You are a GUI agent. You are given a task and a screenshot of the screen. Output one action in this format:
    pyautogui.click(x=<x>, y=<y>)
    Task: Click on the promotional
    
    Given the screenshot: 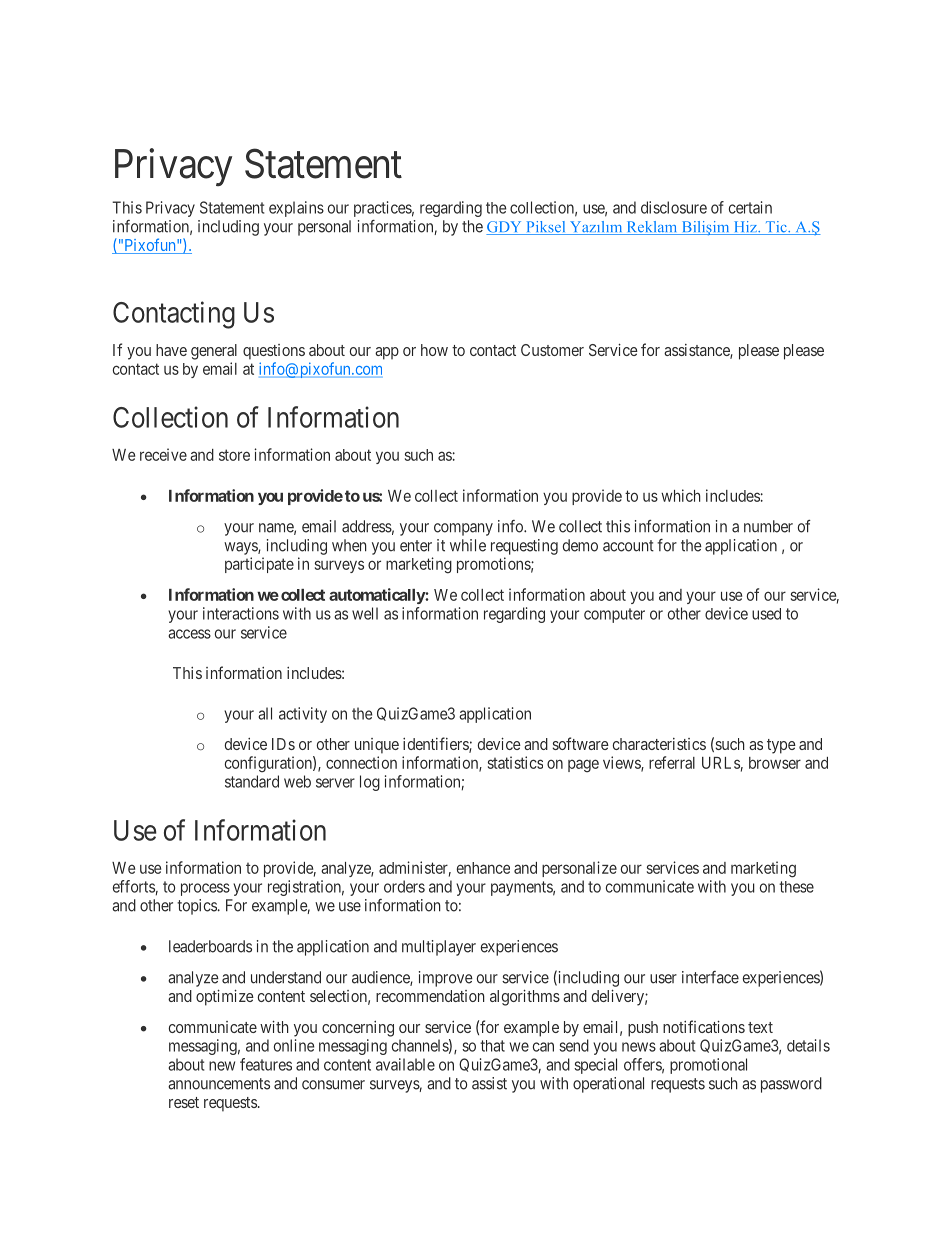 What is the action you would take?
    pyautogui.click(x=708, y=1066)
